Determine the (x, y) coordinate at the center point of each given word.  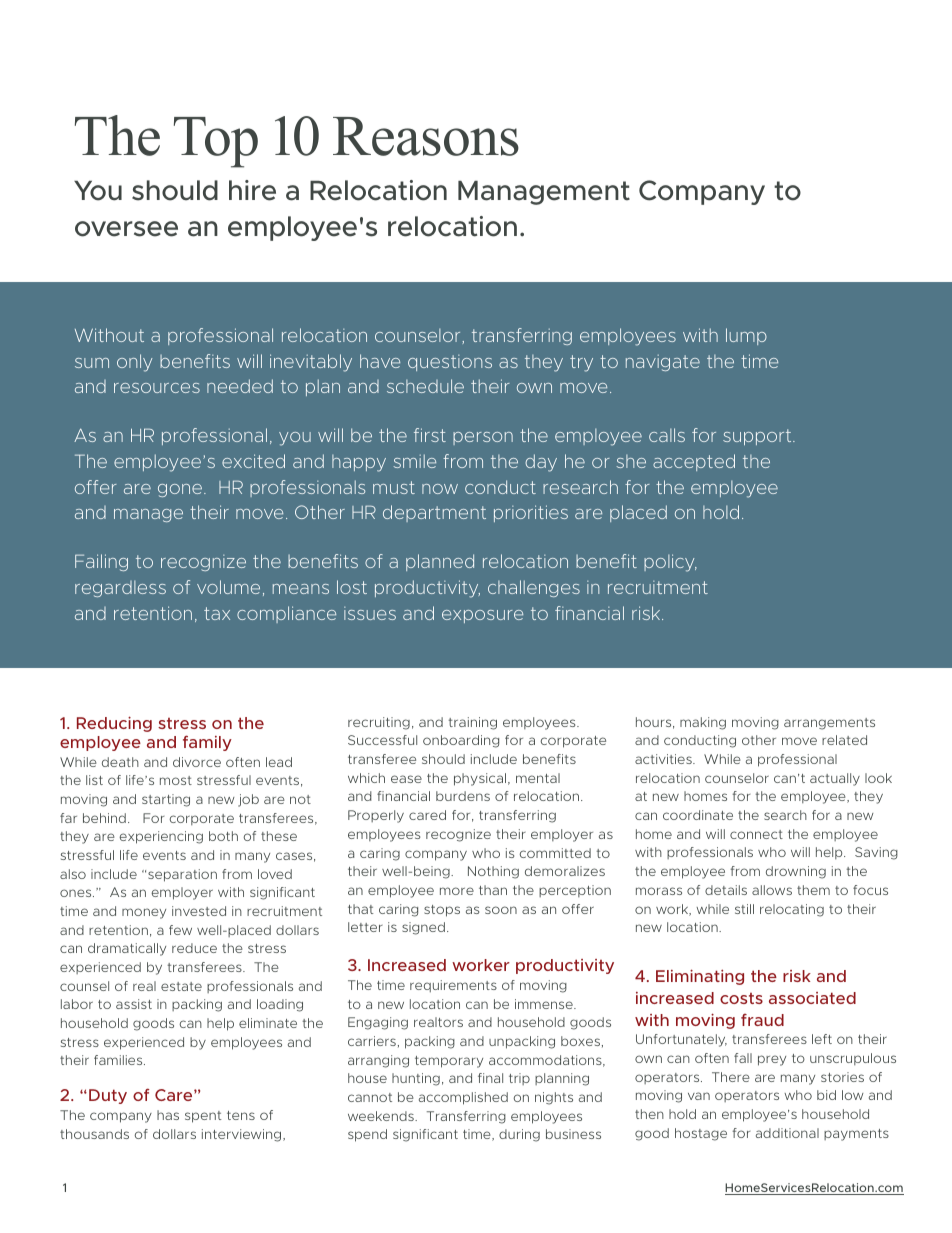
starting (166, 800)
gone (180, 490)
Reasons (426, 136)
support (758, 437)
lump (746, 336)
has (168, 1115)
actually (835, 779)
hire (252, 190)
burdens (463, 796)
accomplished (463, 1098)
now (440, 489)
